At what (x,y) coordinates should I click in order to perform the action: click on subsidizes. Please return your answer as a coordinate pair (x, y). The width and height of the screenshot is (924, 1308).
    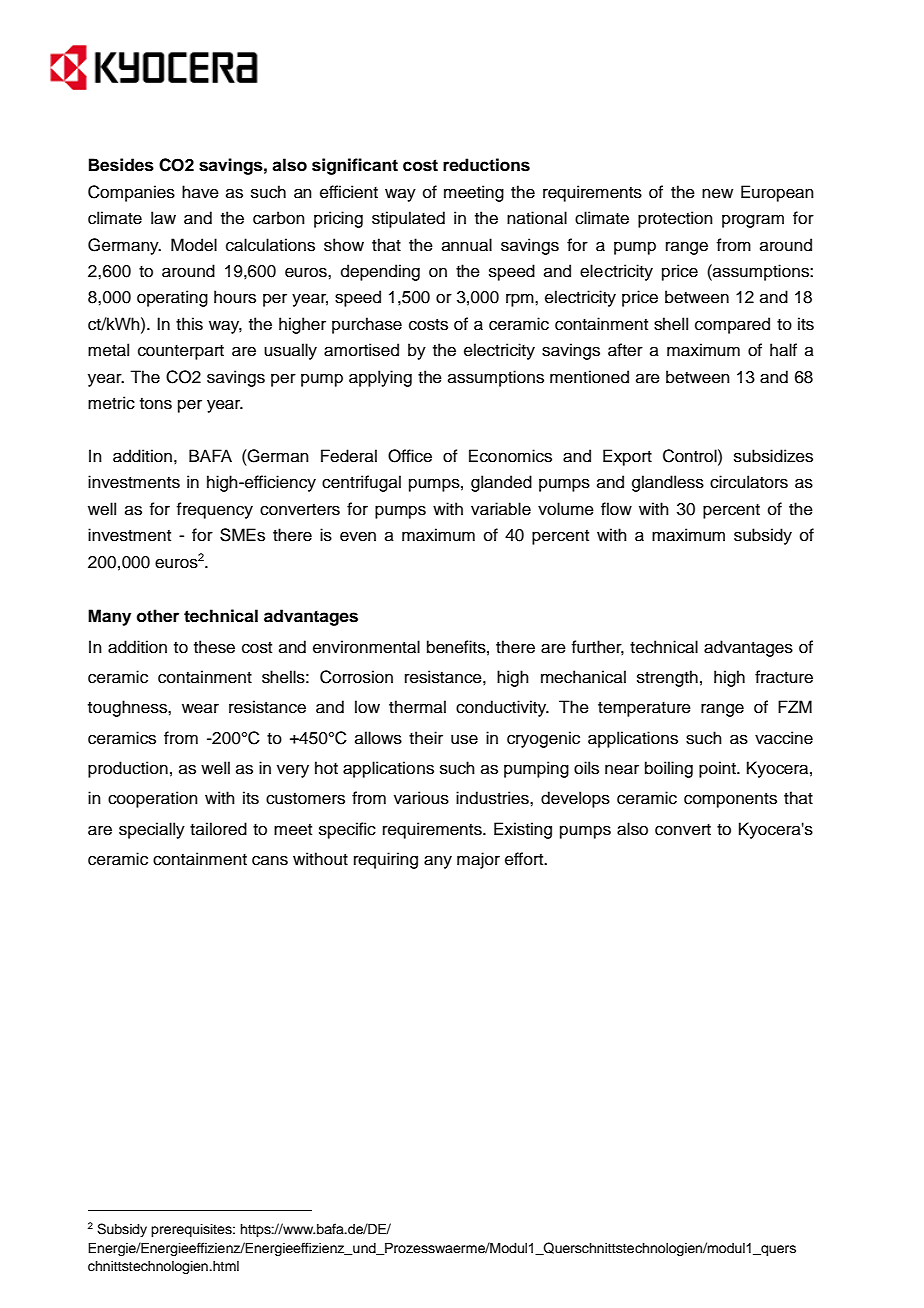
    Looking at the image, I should click on (773, 456).
